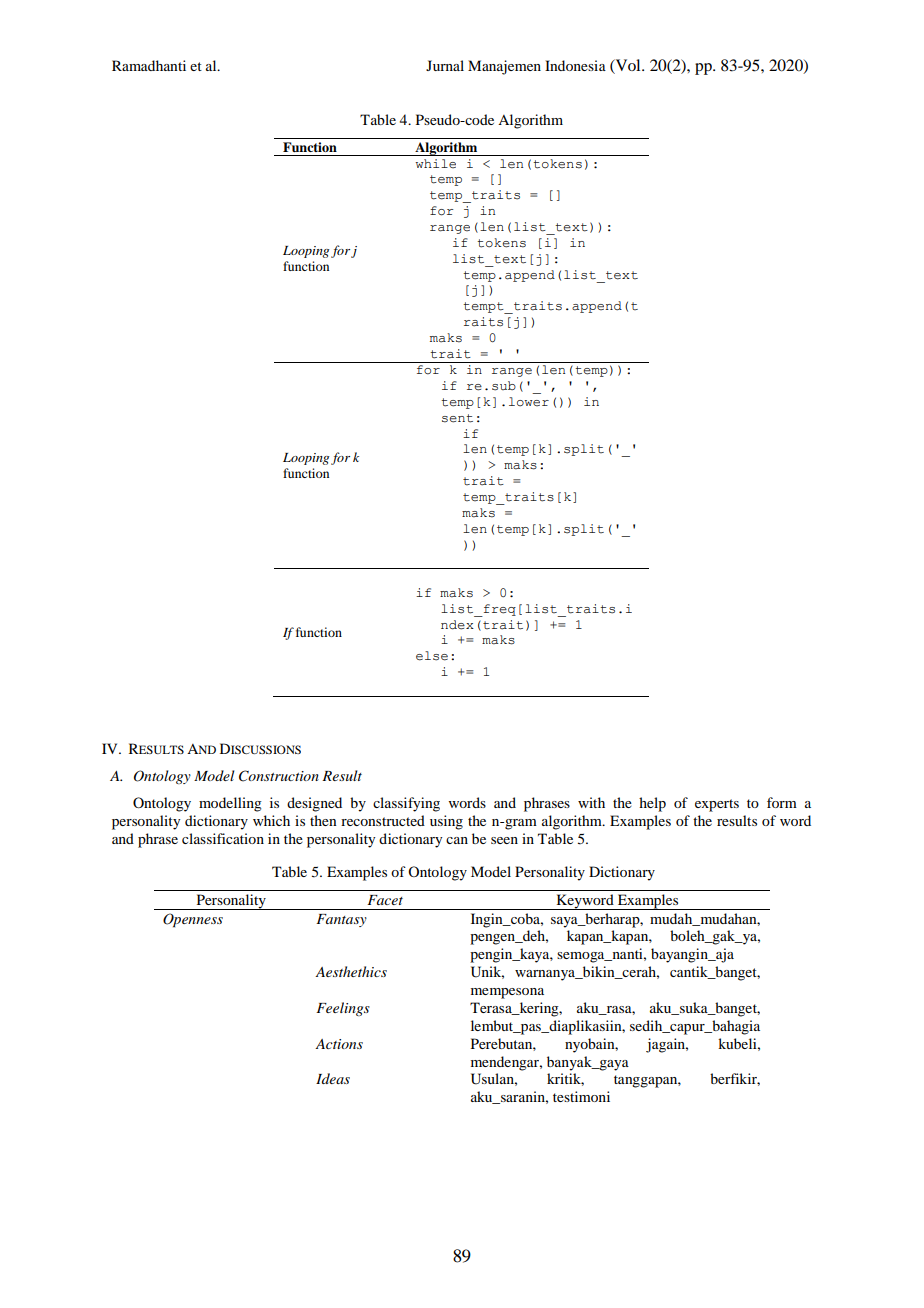 Image resolution: width=924 pixels, height=1308 pixels. I want to click on Indonesia, so click(575, 65).
